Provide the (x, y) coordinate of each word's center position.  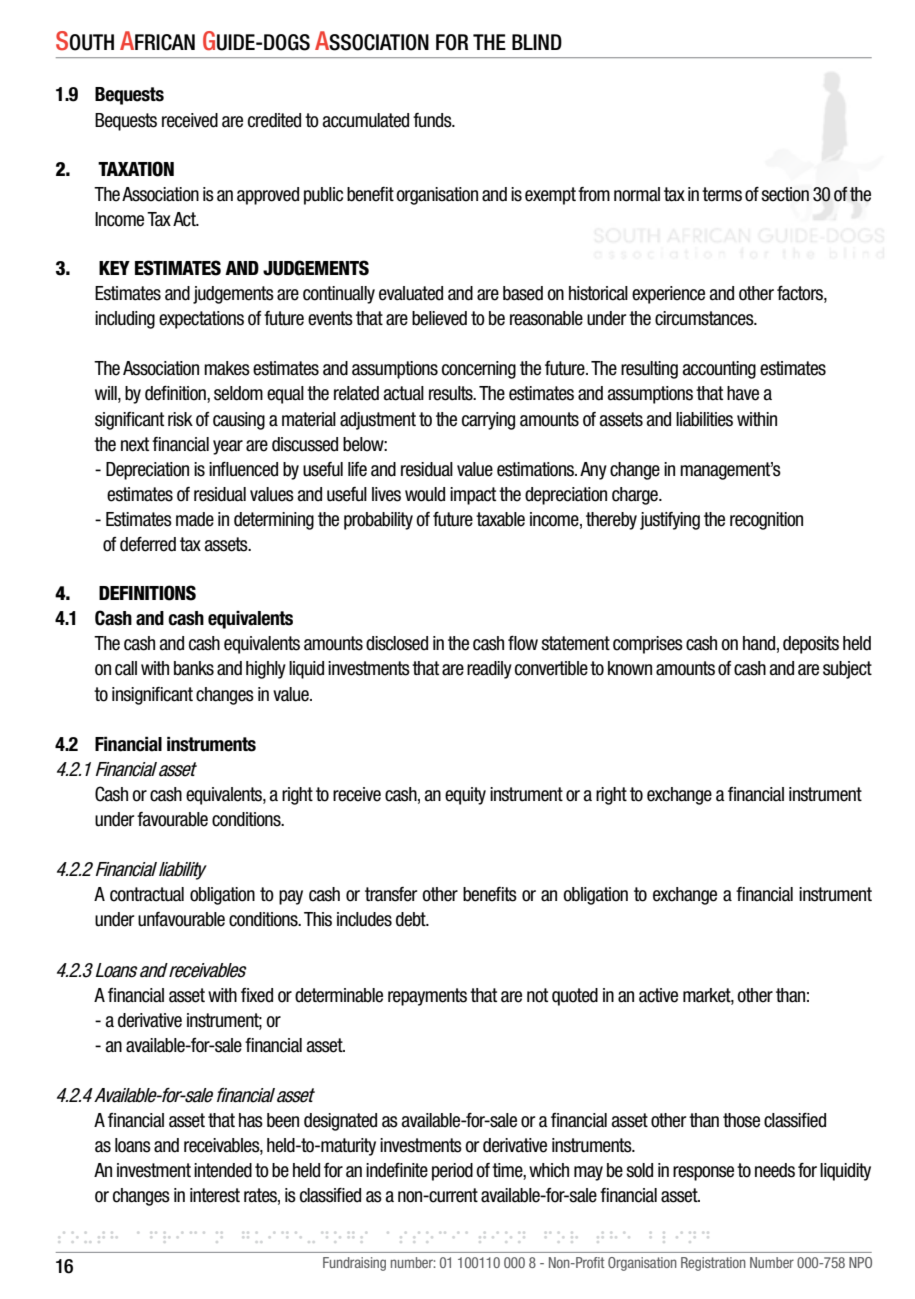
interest (215, 1195)
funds (433, 120)
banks (194, 668)
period (452, 1172)
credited (274, 120)
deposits (811, 645)
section (785, 194)
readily (489, 670)
